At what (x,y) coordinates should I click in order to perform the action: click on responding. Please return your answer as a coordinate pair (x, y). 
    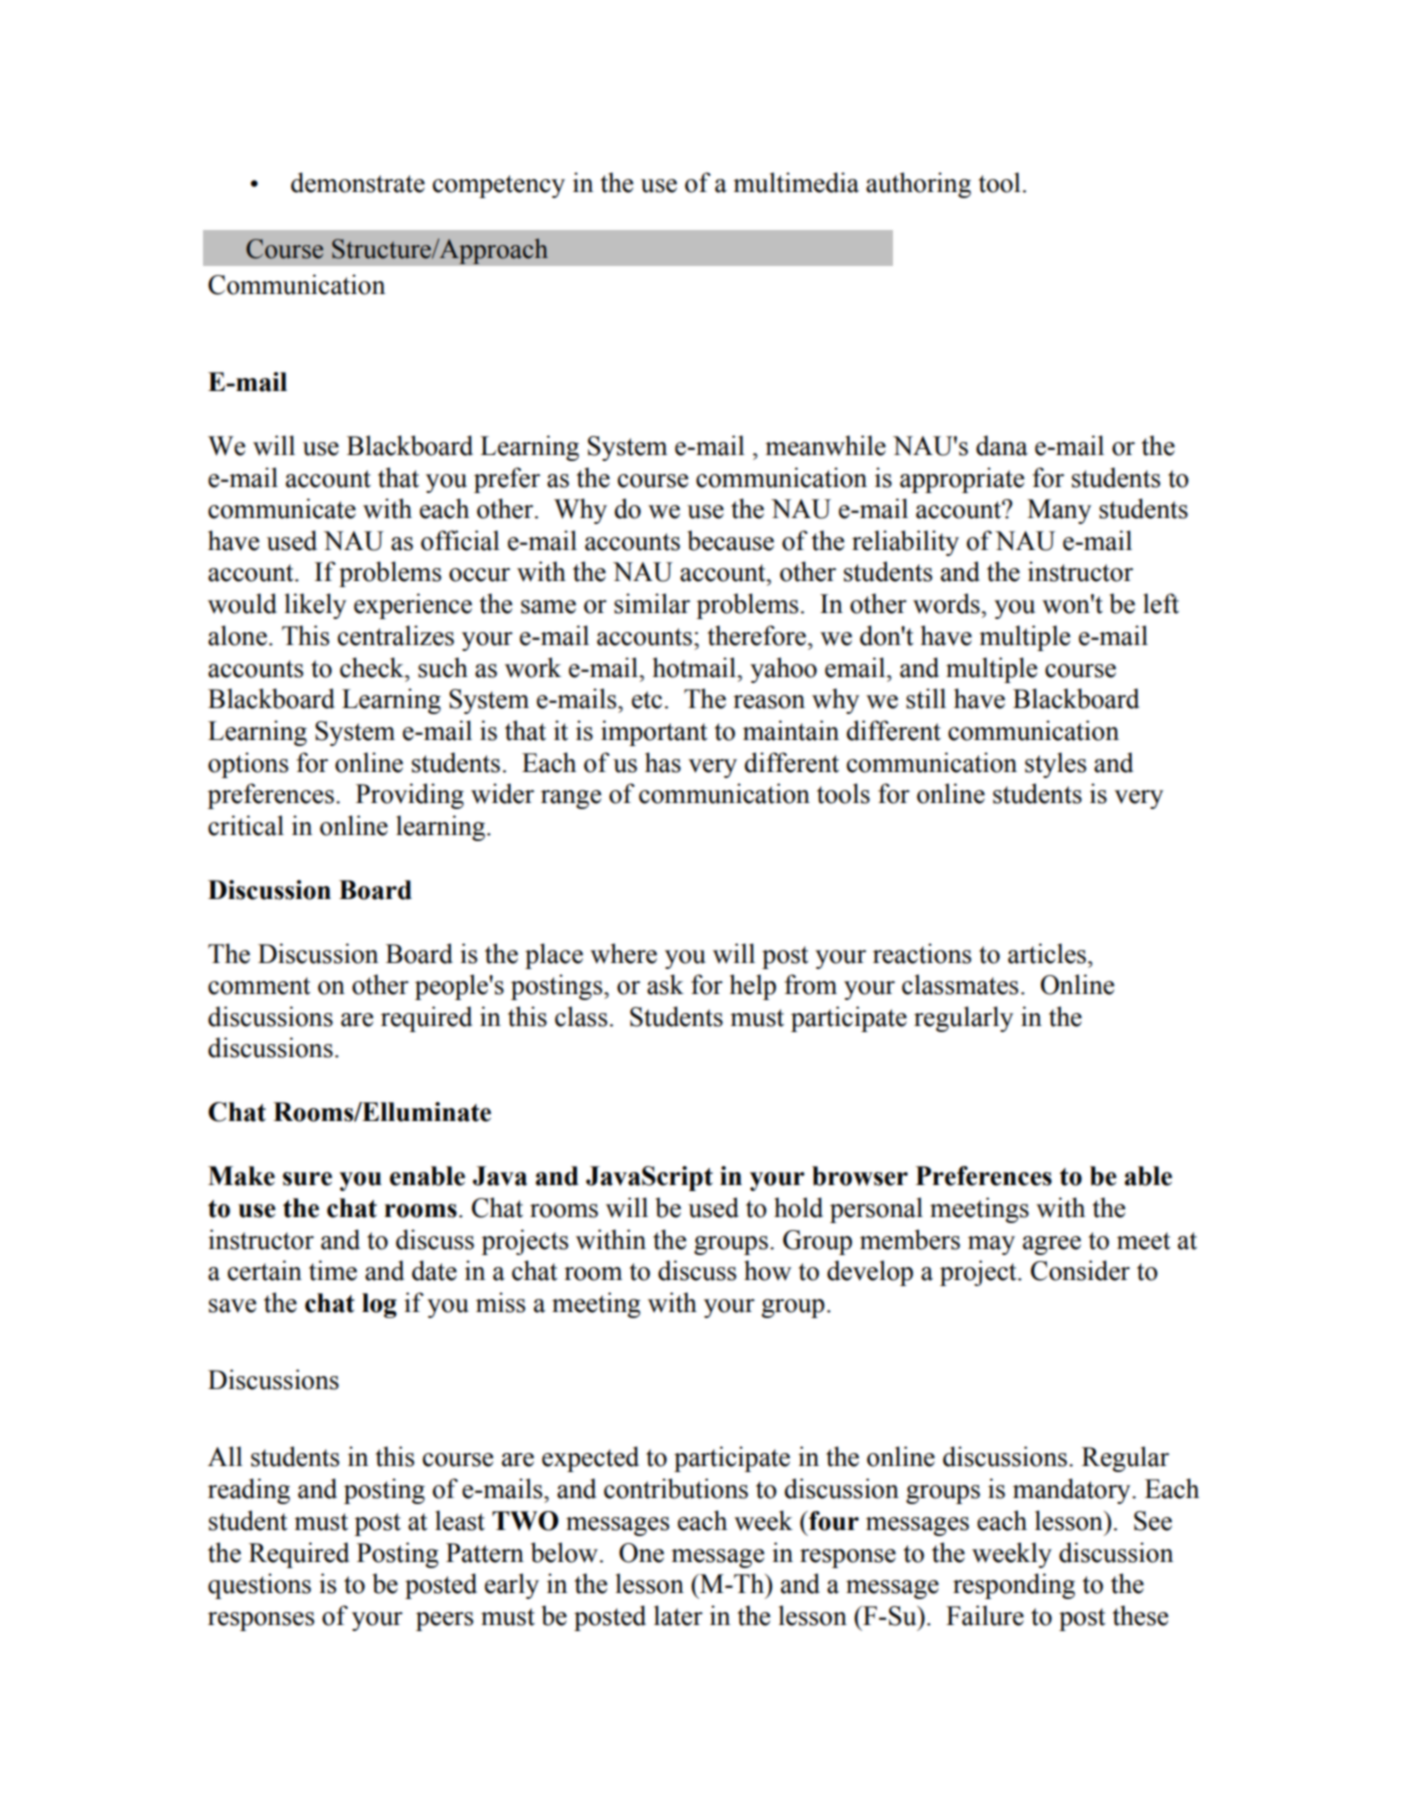
    Looking at the image, I should click on (1014, 1586).
